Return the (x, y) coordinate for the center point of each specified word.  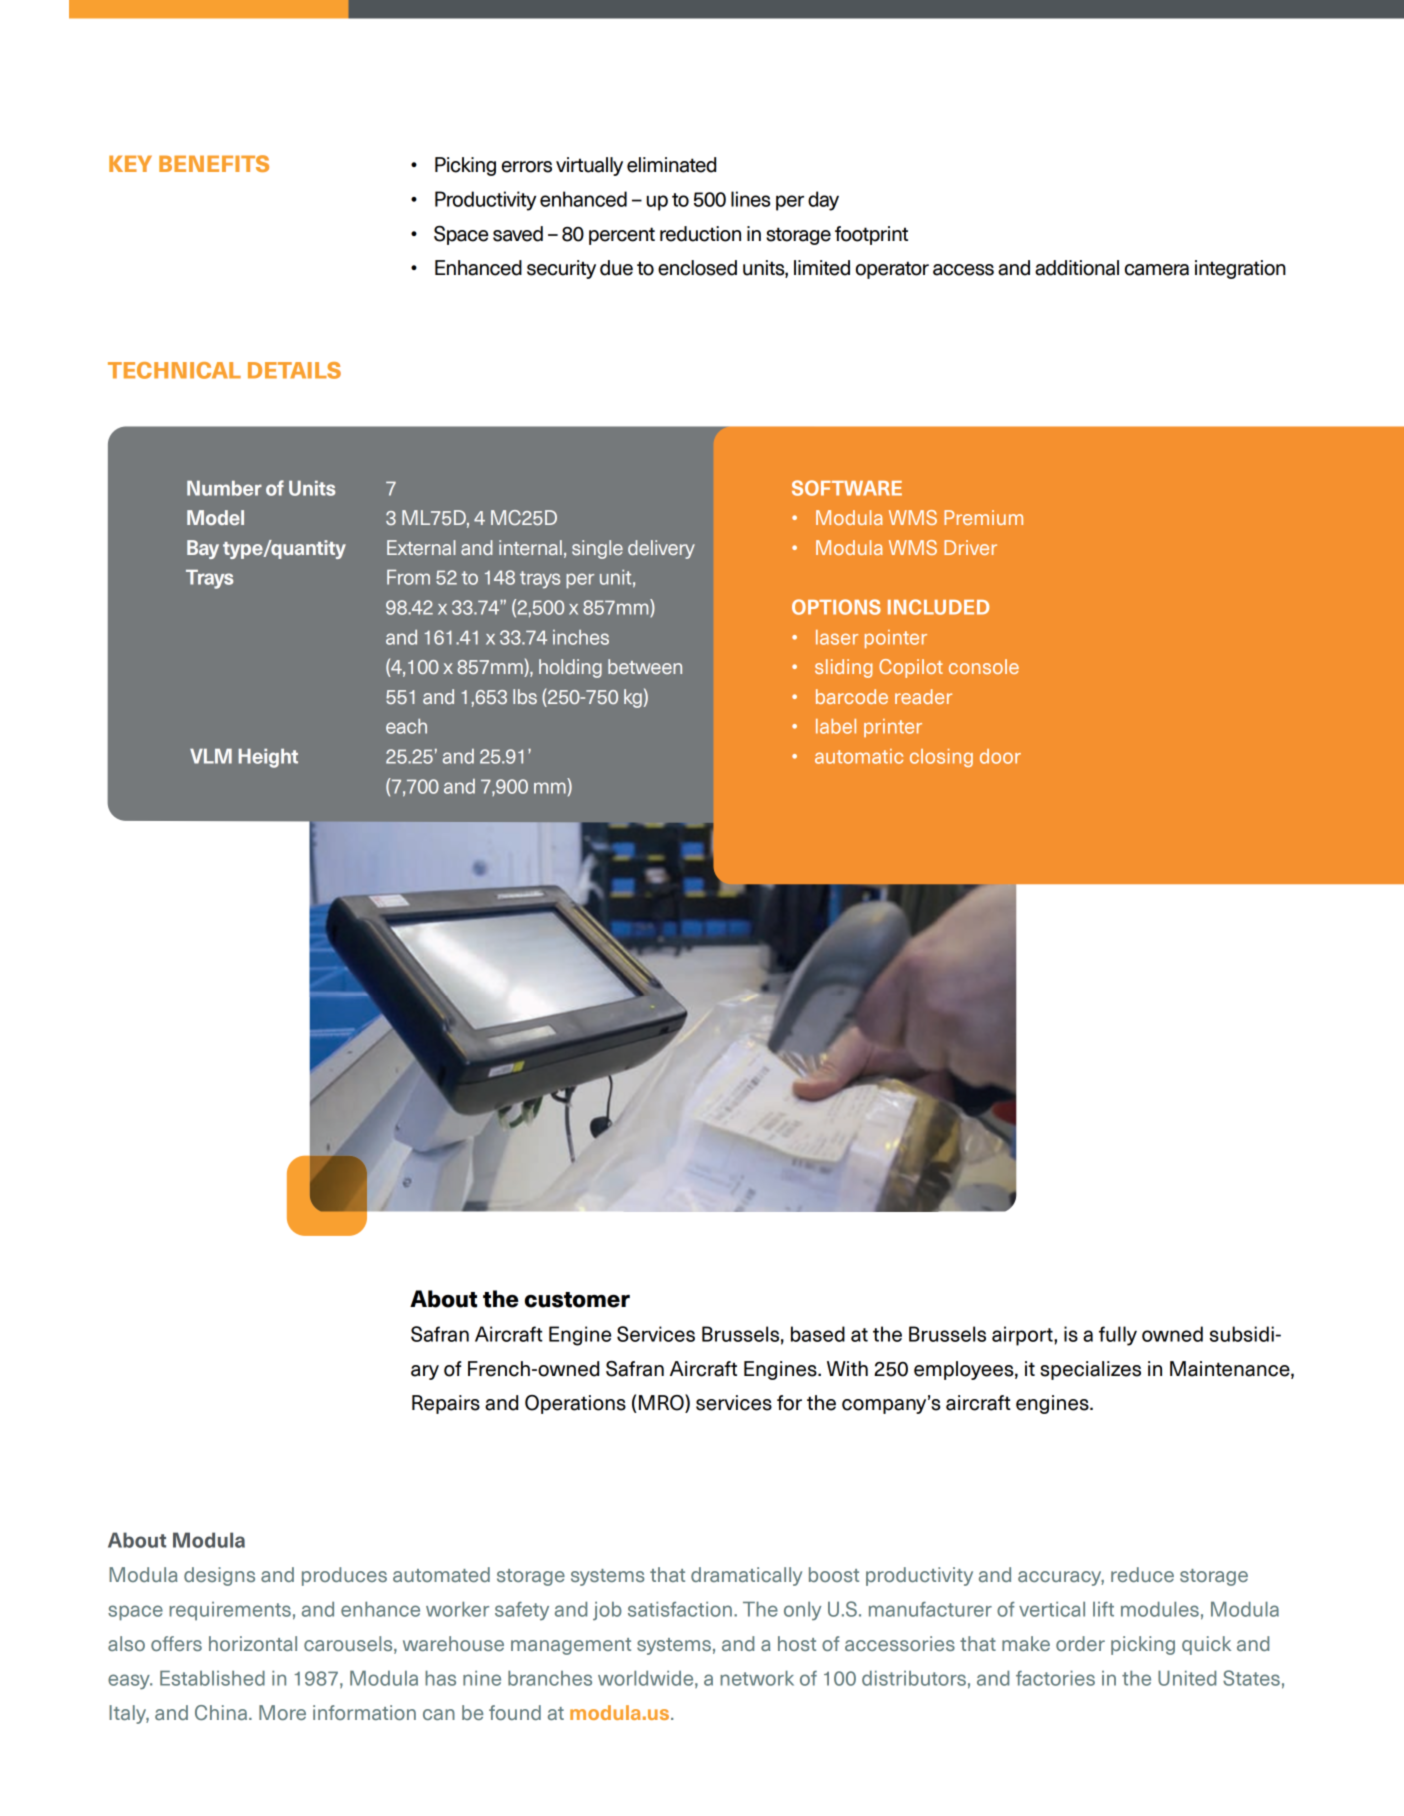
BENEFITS (214, 163)
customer (577, 1300)
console (984, 666)
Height (268, 758)
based (818, 1334)
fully (1118, 1336)
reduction (700, 234)
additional (1077, 268)
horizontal (253, 1643)
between (645, 666)
